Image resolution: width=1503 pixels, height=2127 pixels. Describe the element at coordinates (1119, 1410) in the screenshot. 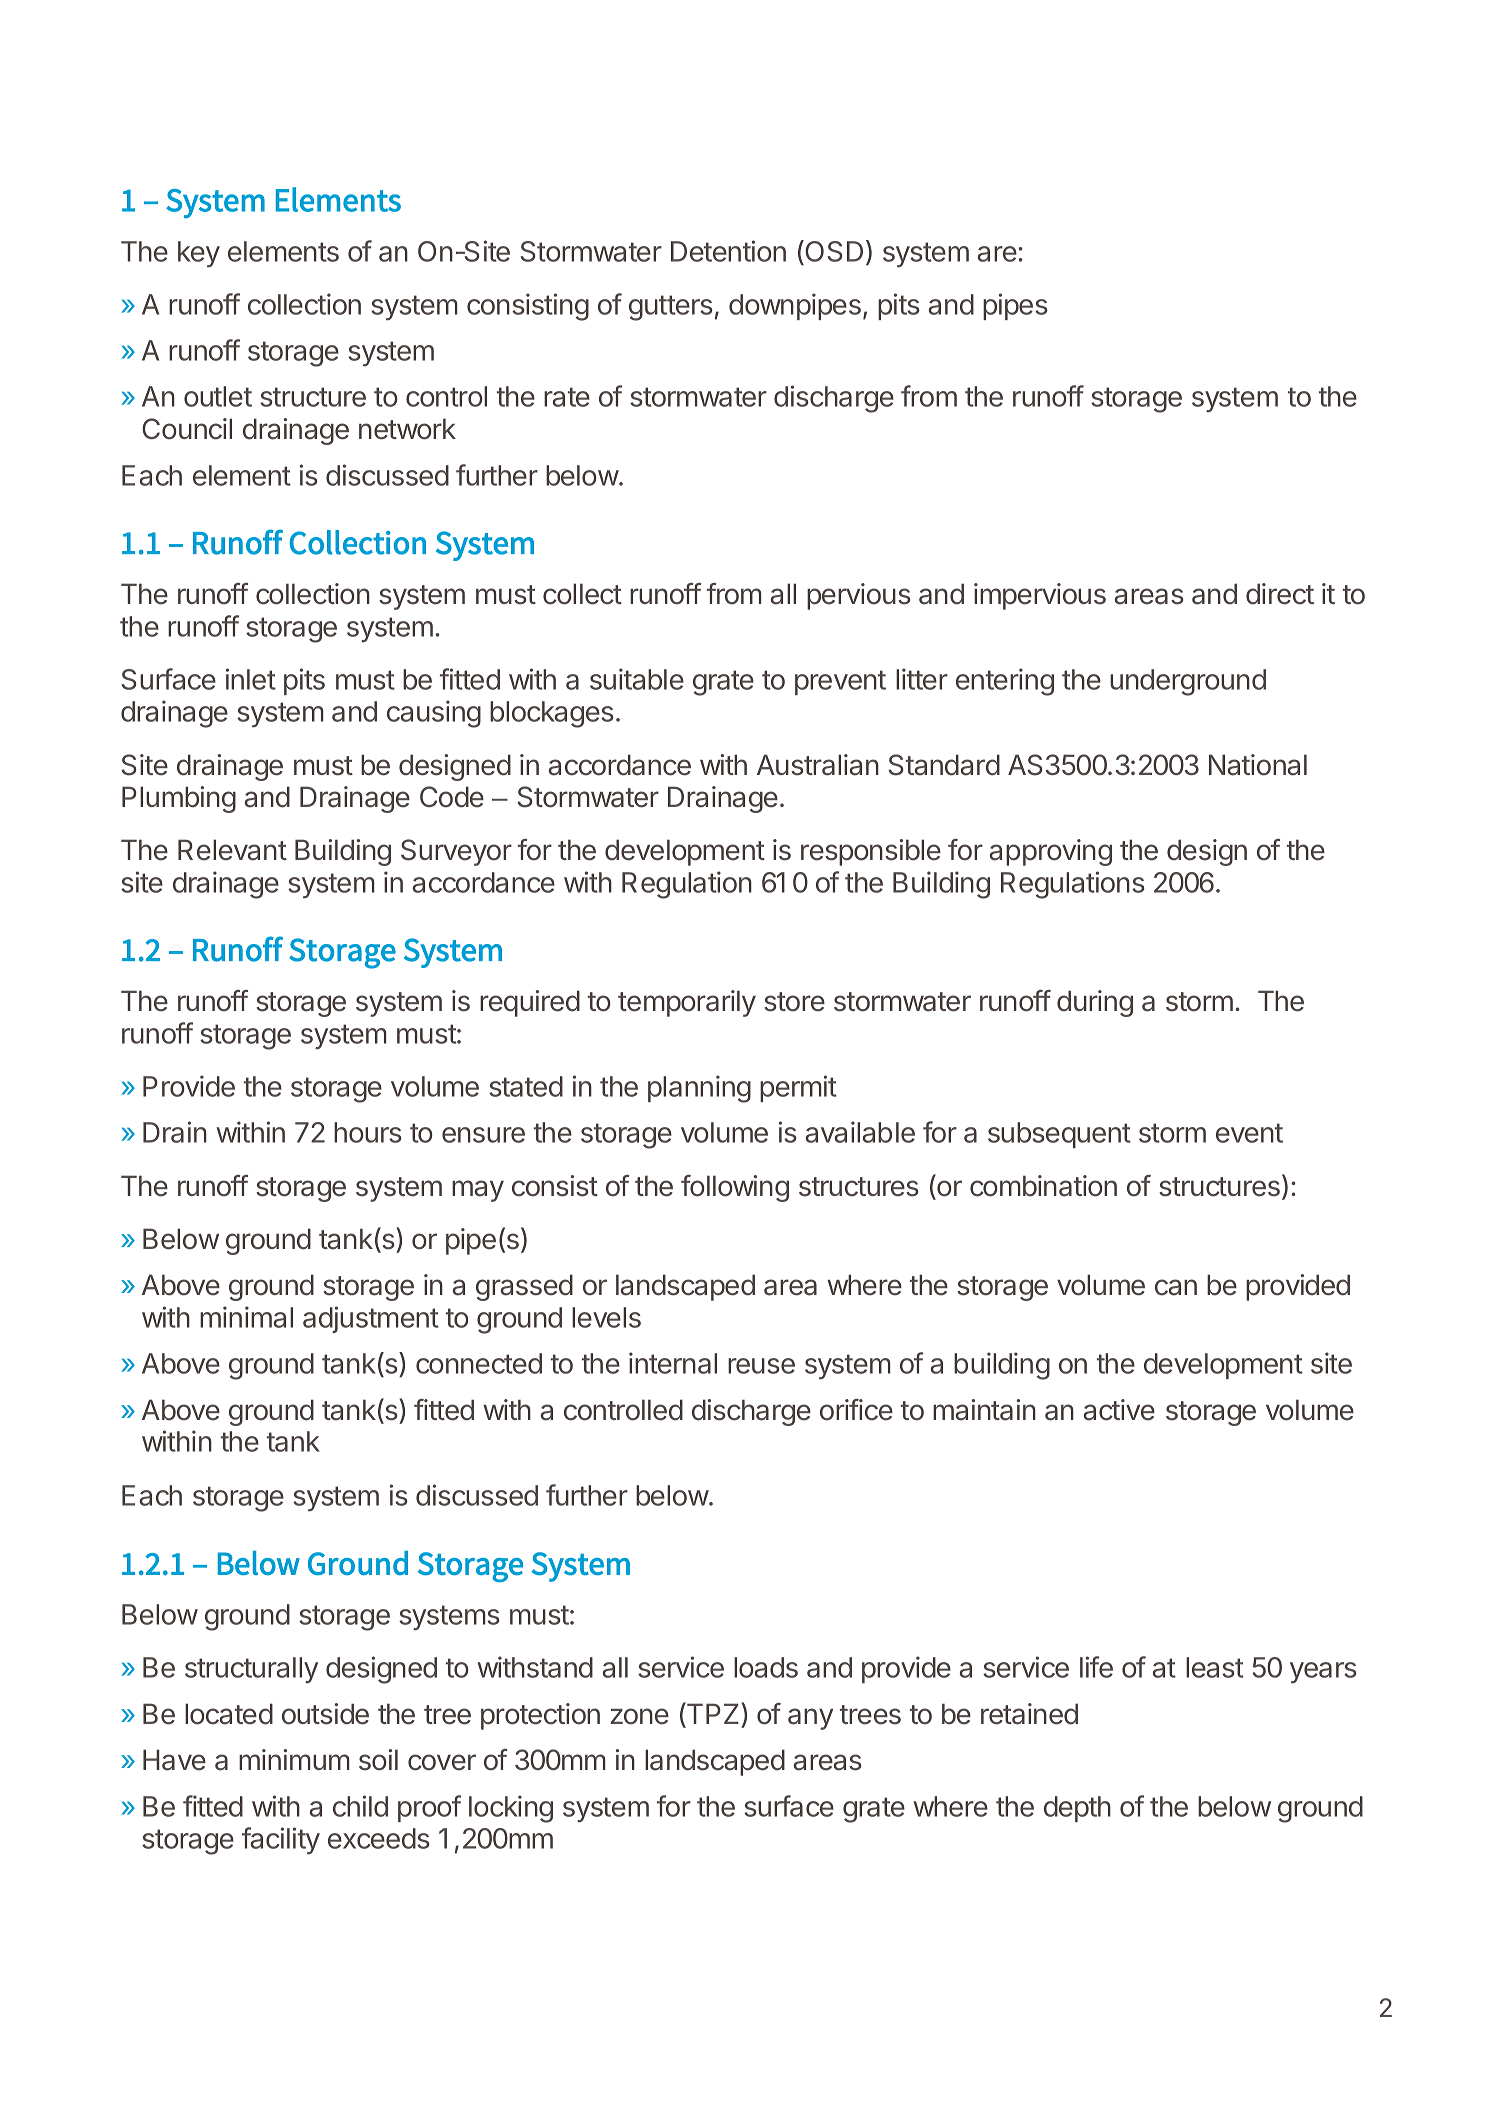

I see `active` at that location.
